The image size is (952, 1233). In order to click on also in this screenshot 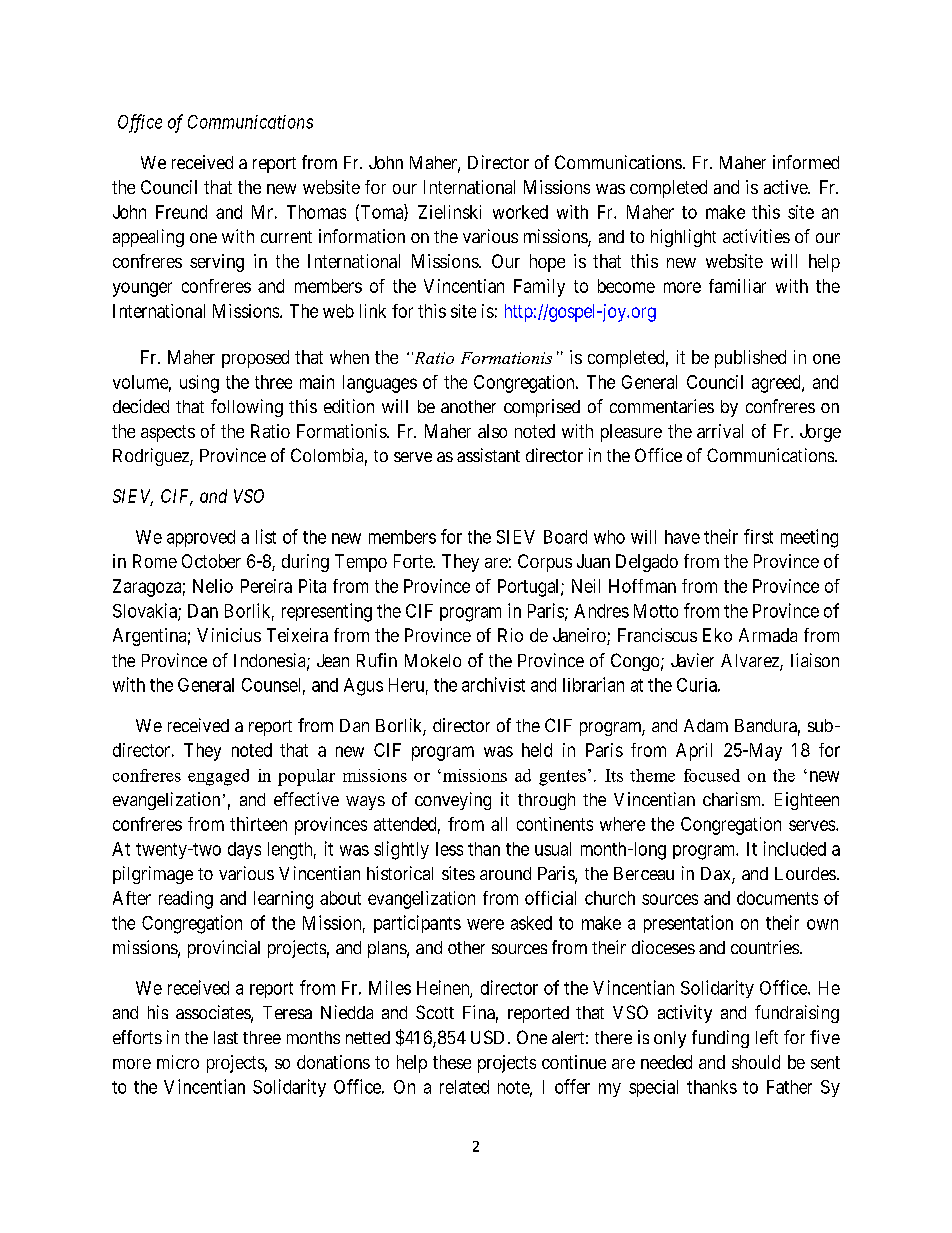, I will do `click(492, 431)`.
